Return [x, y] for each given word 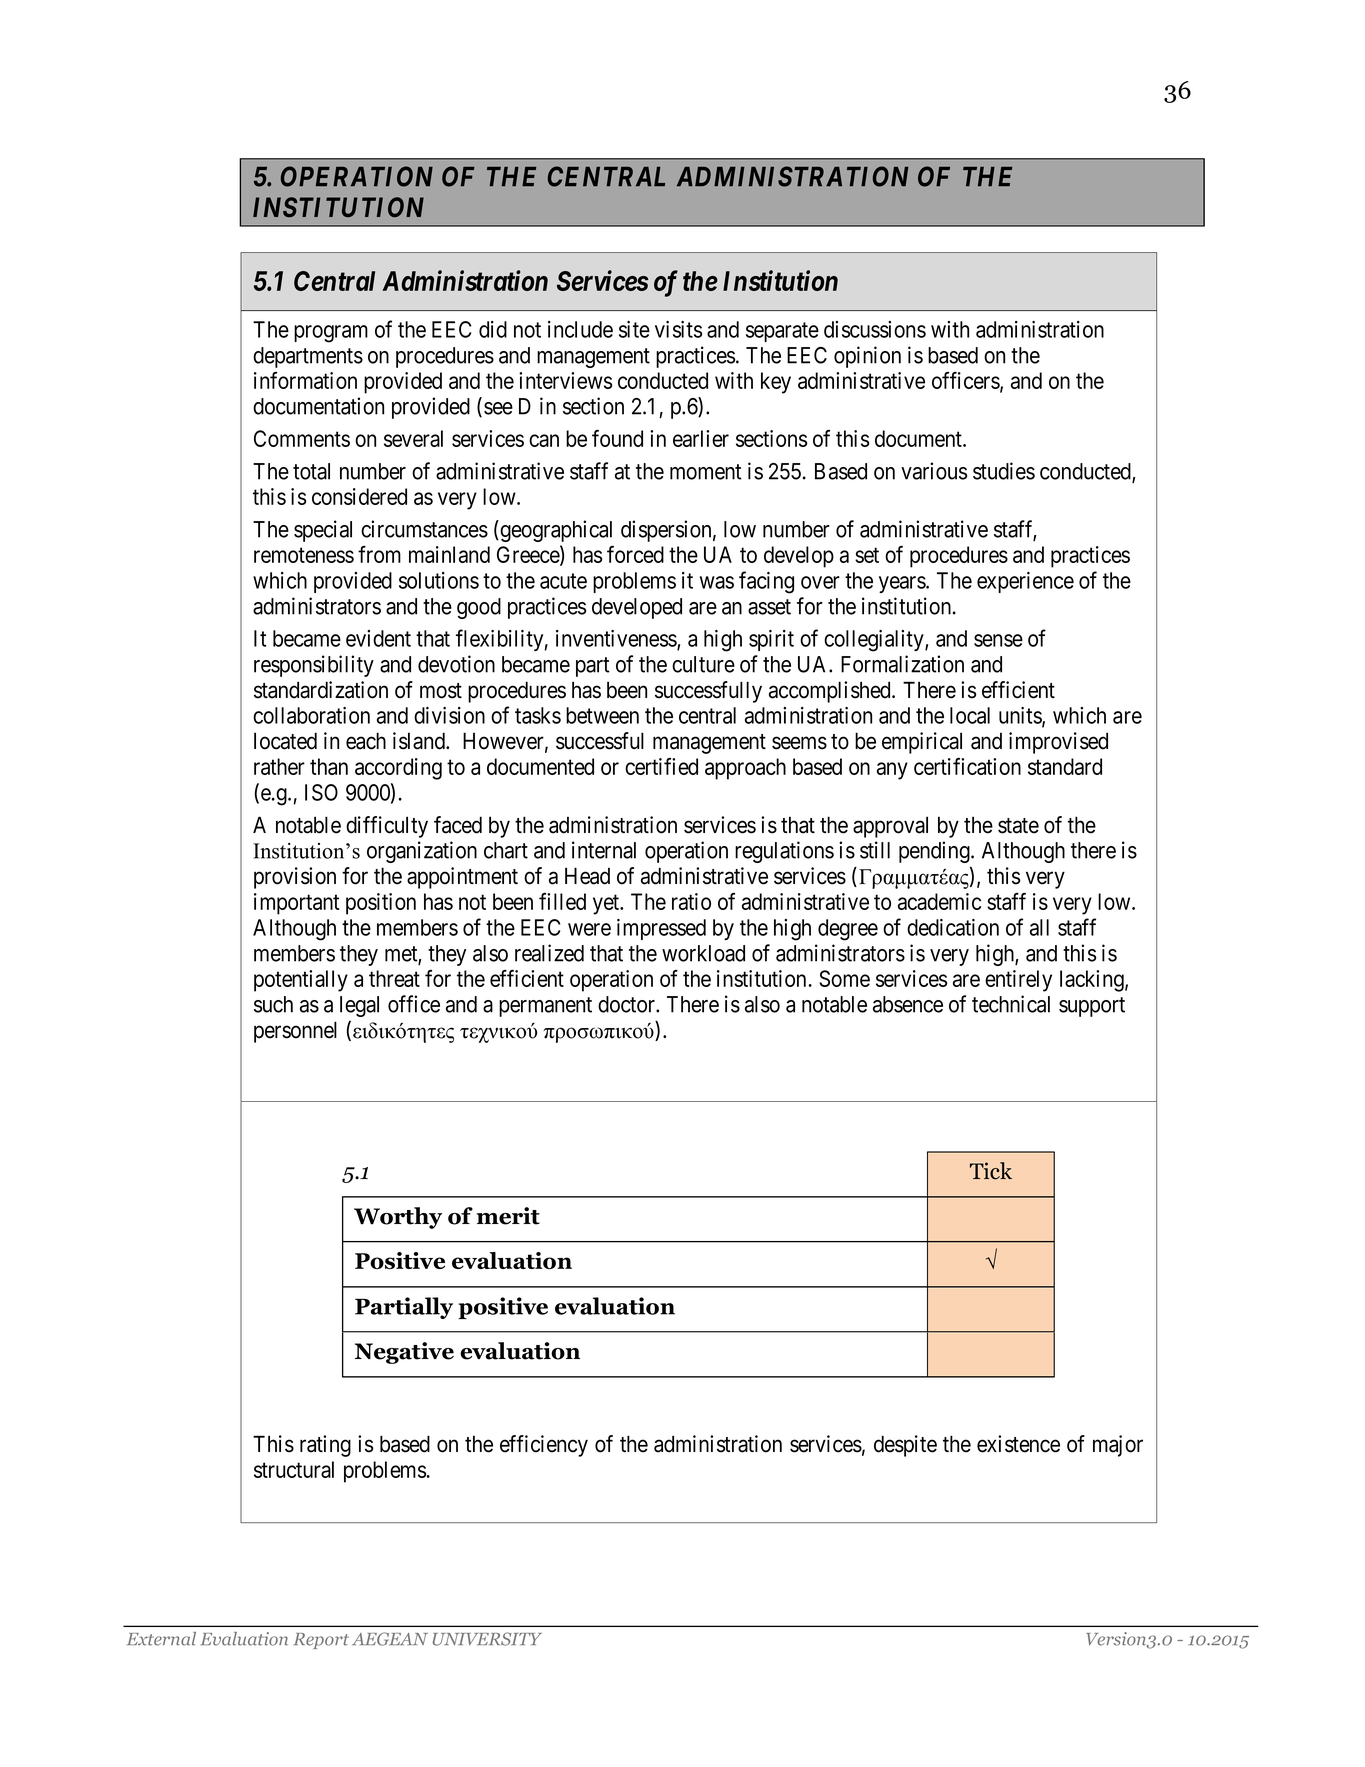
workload [703, 953]
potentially [301, 981]
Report [321, 1641]
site [634, 329]
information [305, 380]
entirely [1018, 981]
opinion [867, 357]
